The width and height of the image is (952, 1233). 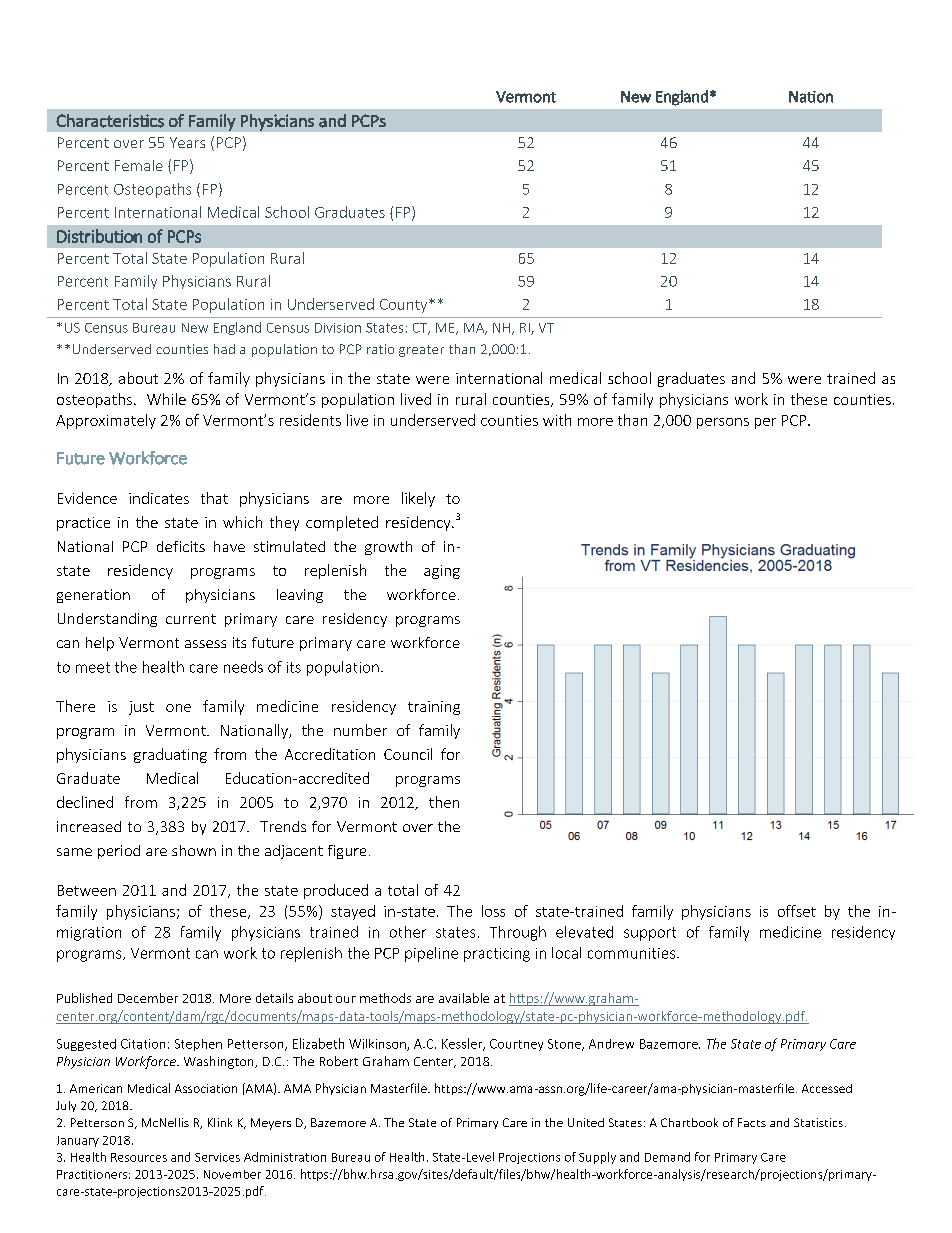 What do you see at coordinates (442, 572) in the image?
I see `aging` at bounding box center [442, 572].
